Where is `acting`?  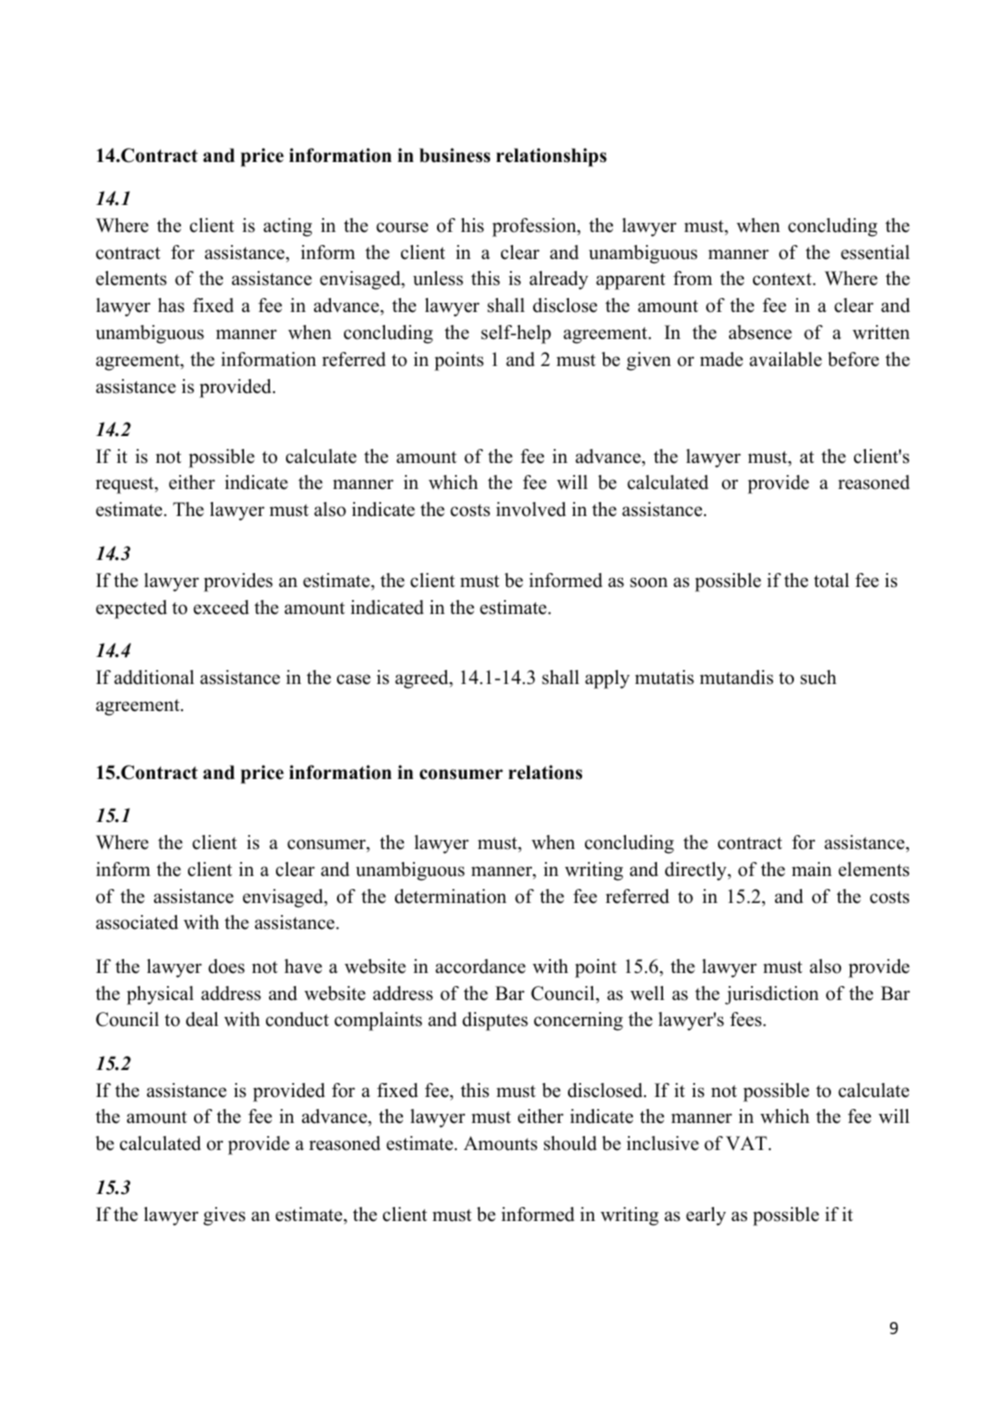
acting is located at coordinates (287, 227).
